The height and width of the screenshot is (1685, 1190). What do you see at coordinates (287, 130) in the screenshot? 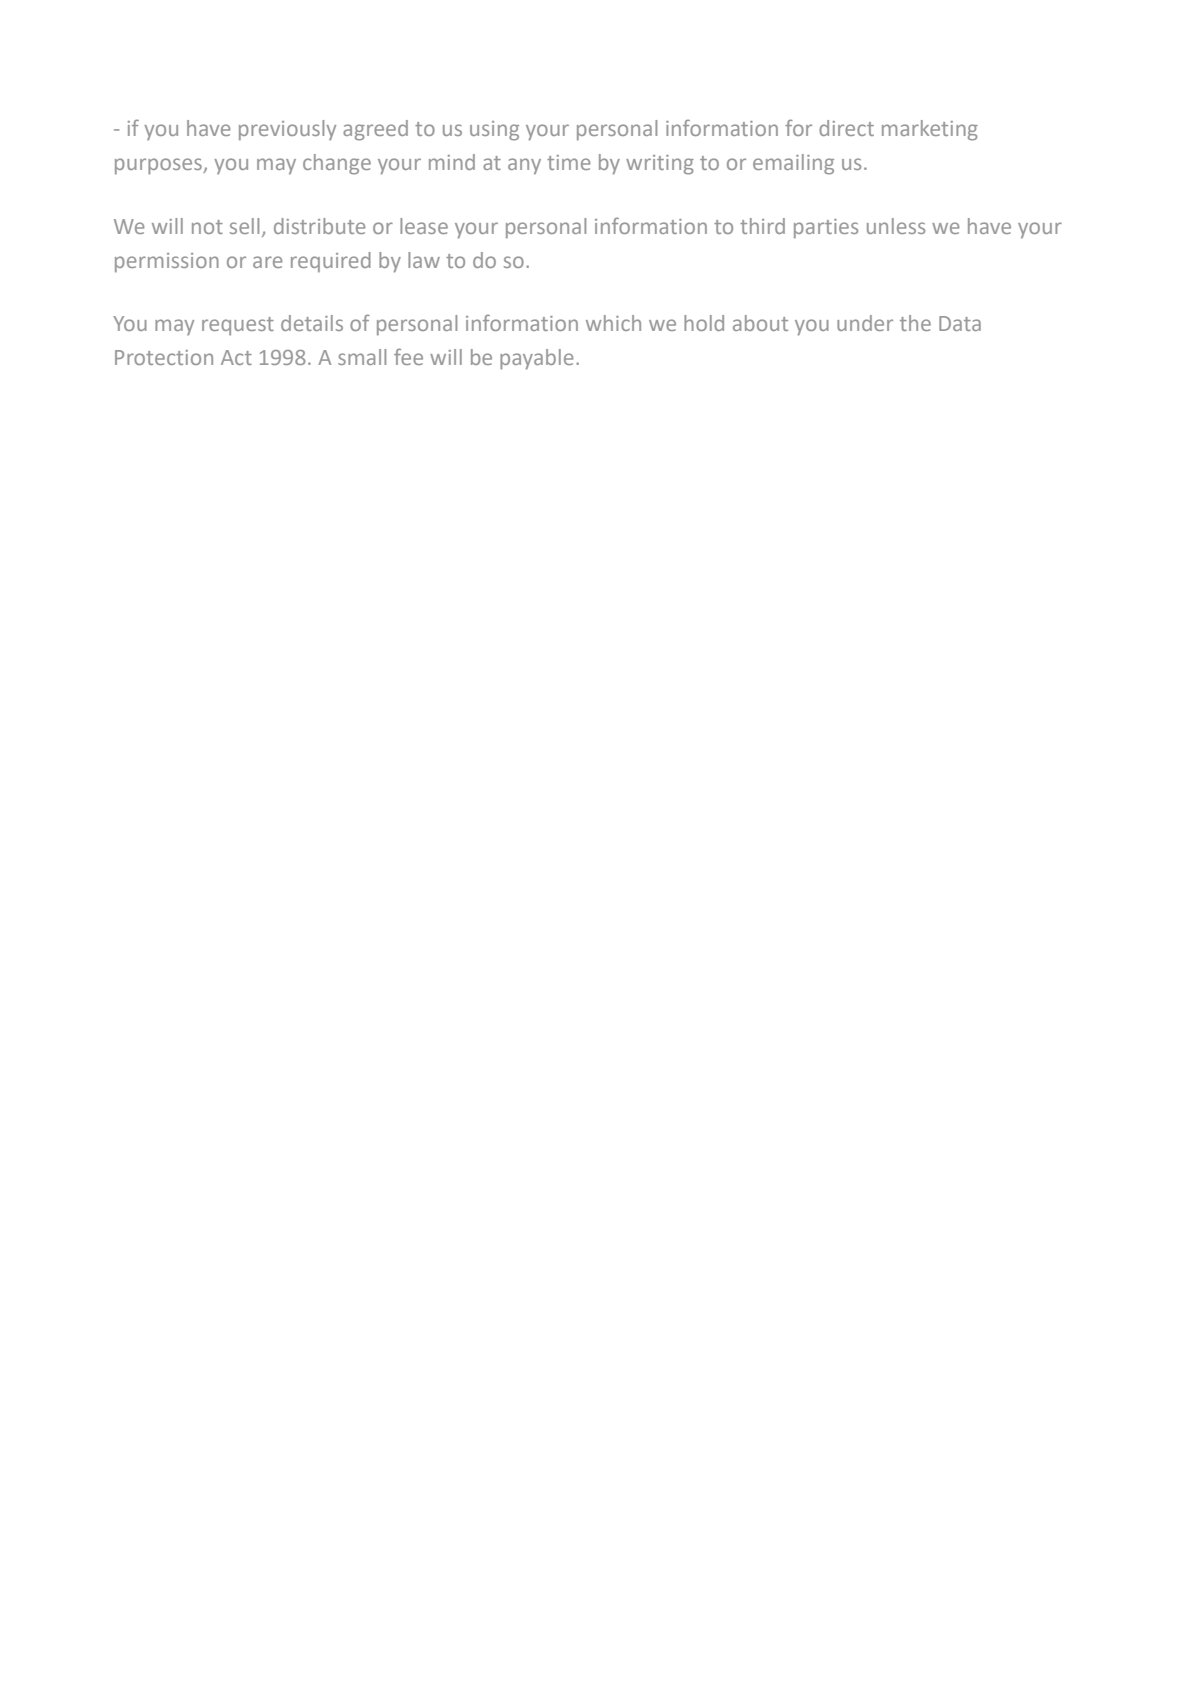
I see `previously` at bounding box center [287, 130].
